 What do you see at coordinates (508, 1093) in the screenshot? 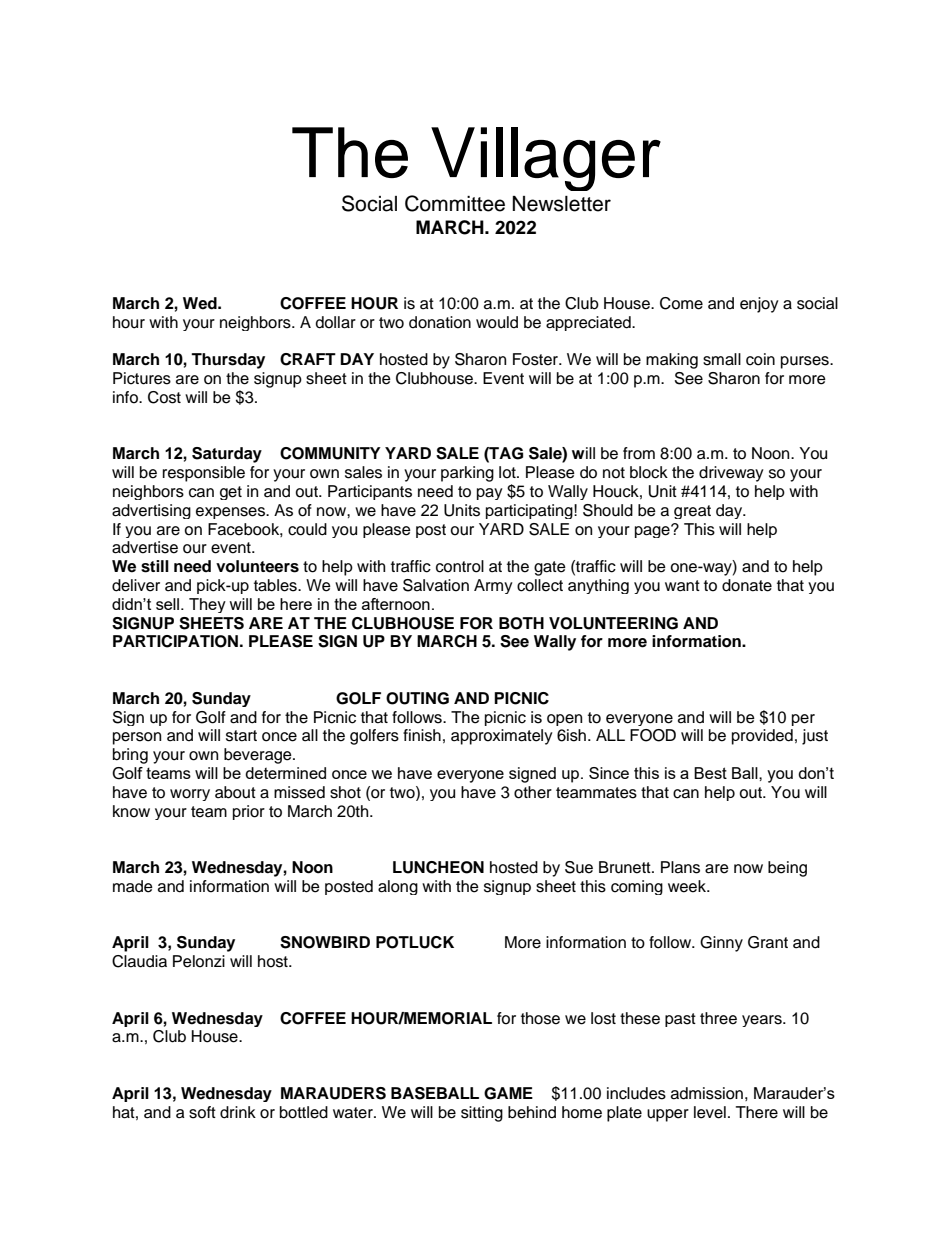
I see `GAME` at bounding box center [508, 1093].
